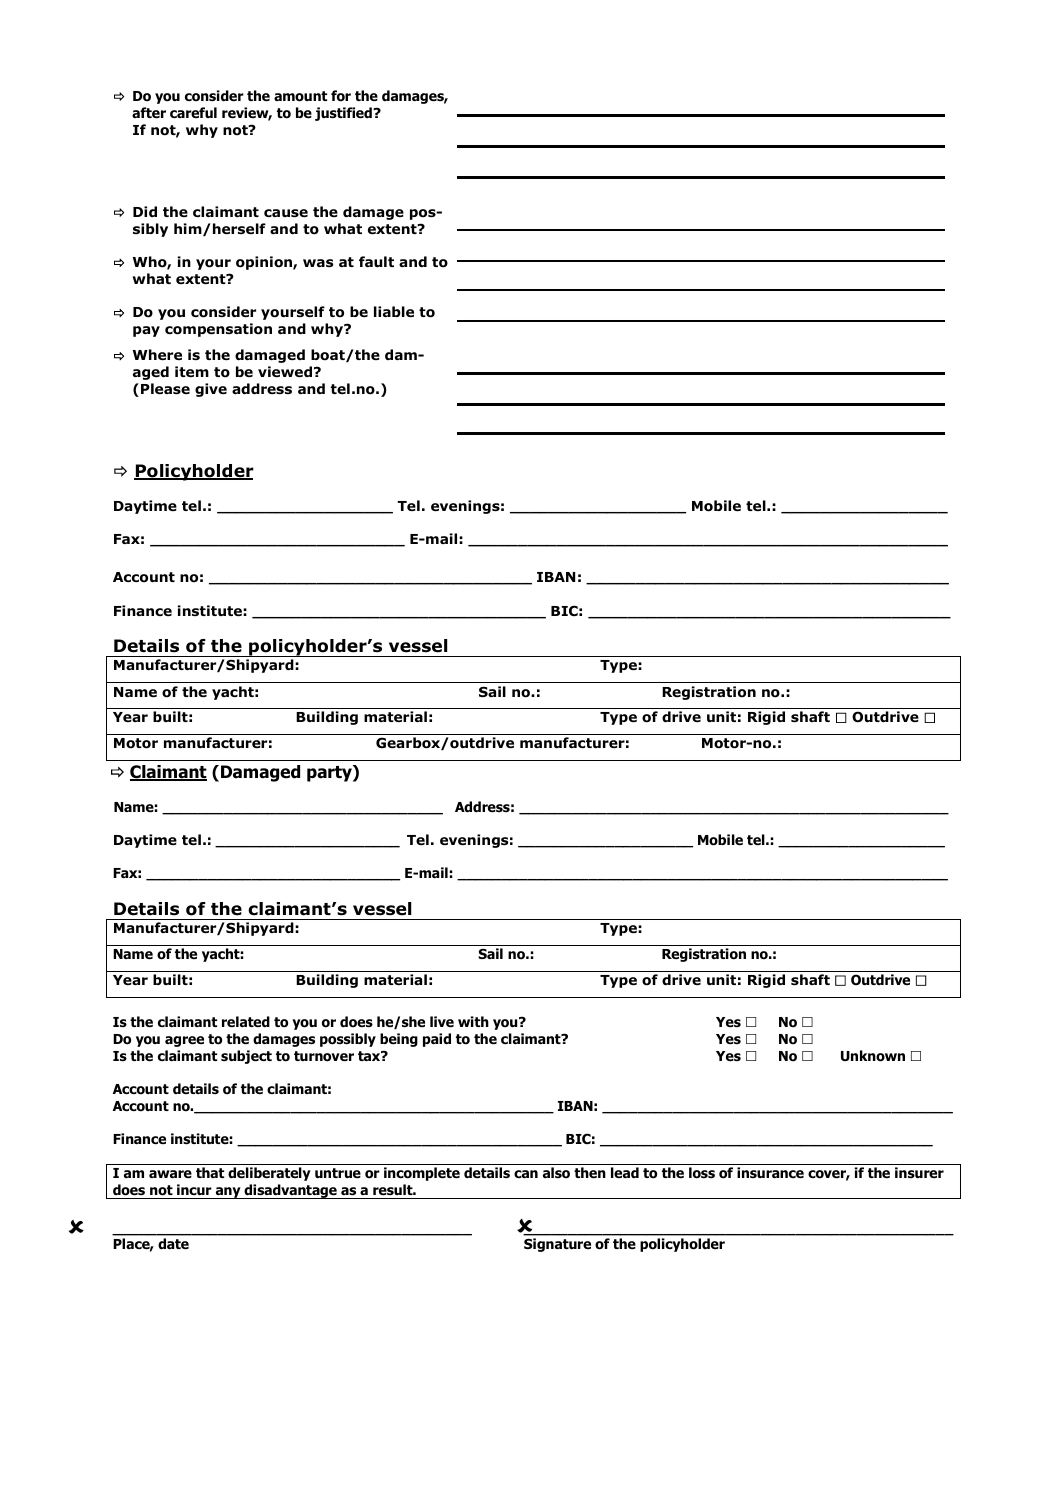  What do you see at coordinates (193, 112) in the page?
I see `careful` at bounding box center [193, 112].
